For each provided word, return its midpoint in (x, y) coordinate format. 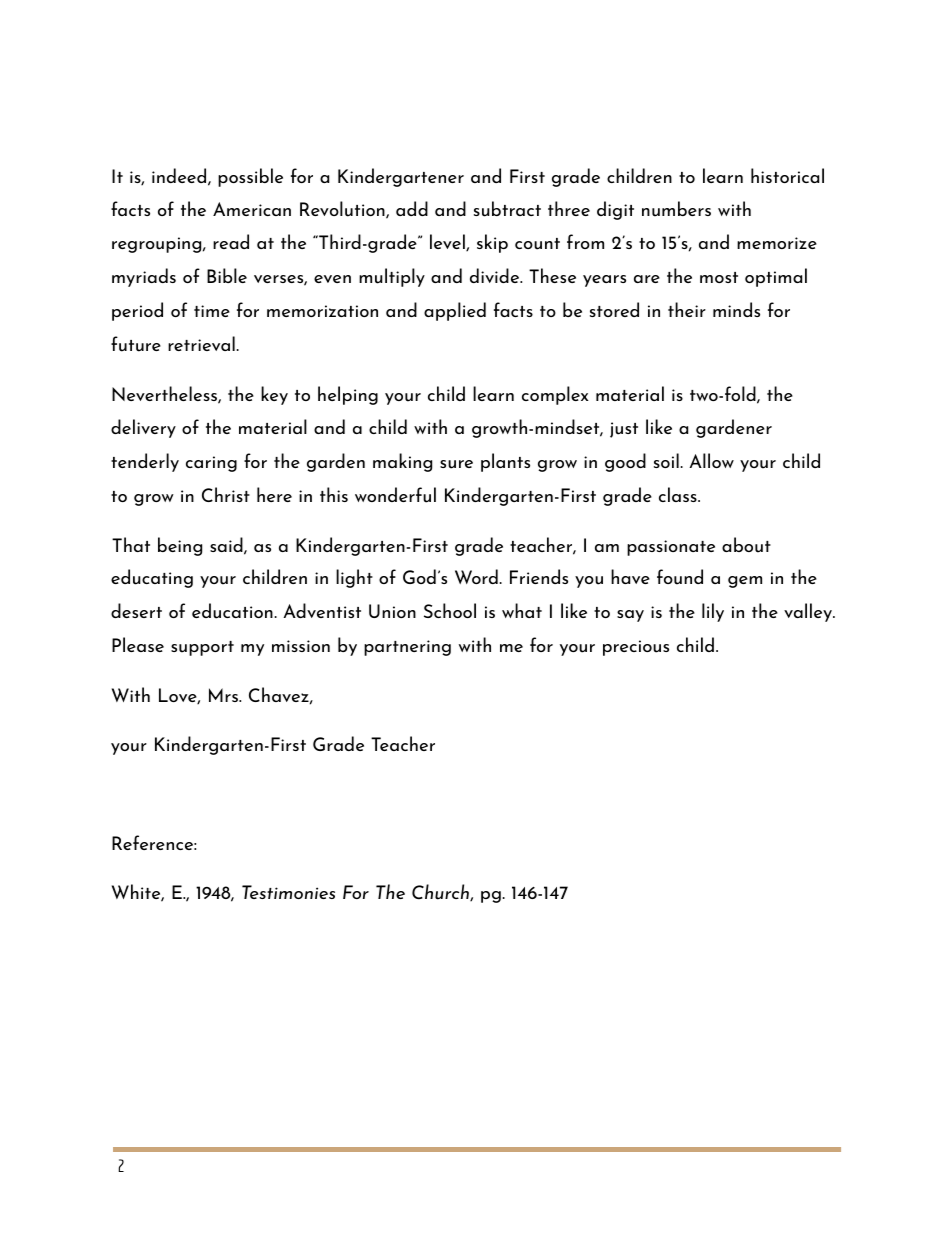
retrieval (202, 343)
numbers (676, 209)
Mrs (224, 695)
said (227, 546)
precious (636, 648)
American (252, 209)
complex (555, 395)
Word (477, 576)
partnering (407, 648)
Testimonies (288, 892)
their (687, 309)
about (746, 545)
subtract (507, 209)
